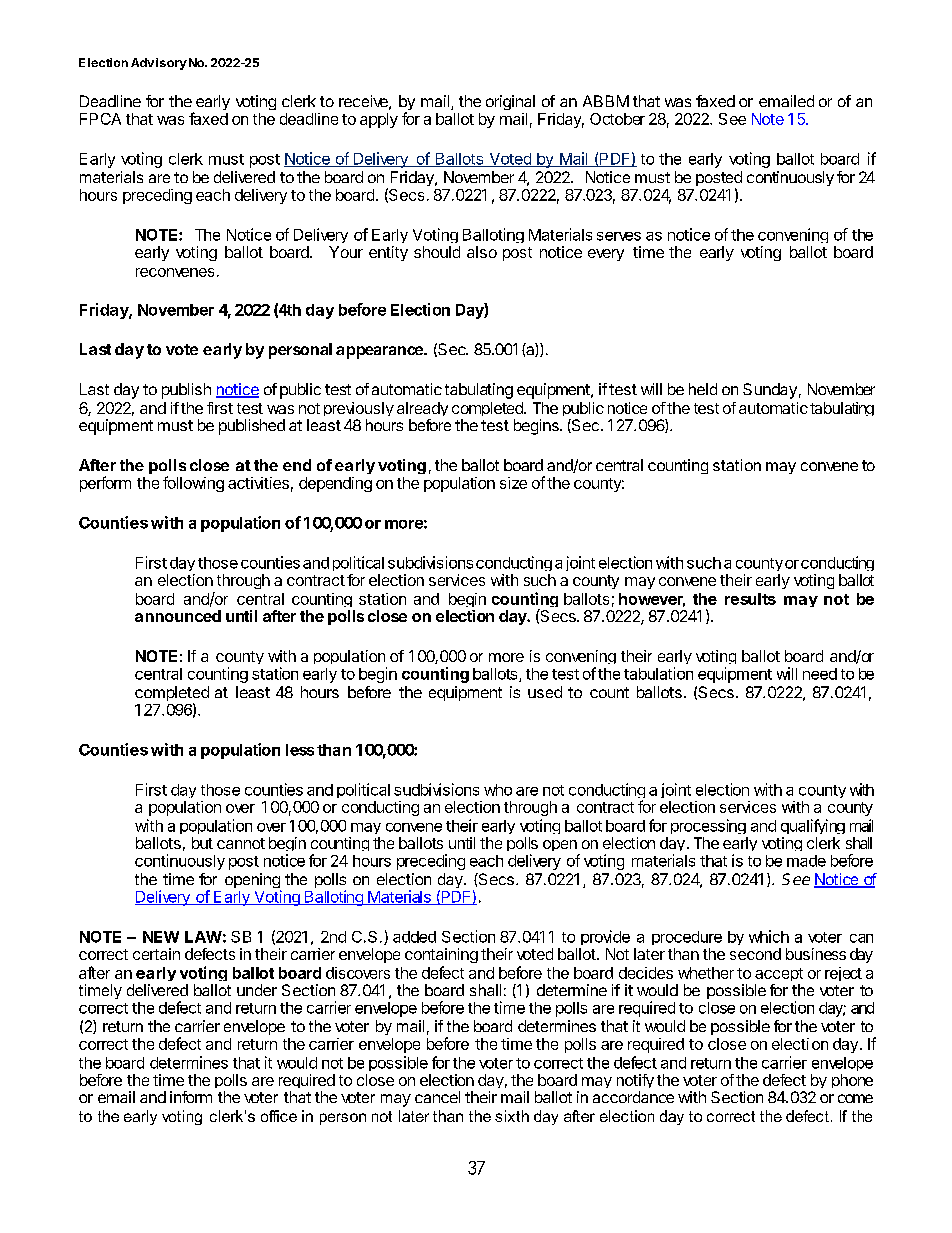 This screenshot has height=1233, width=952. I want to click on subdivisions, so click(430, 562).
